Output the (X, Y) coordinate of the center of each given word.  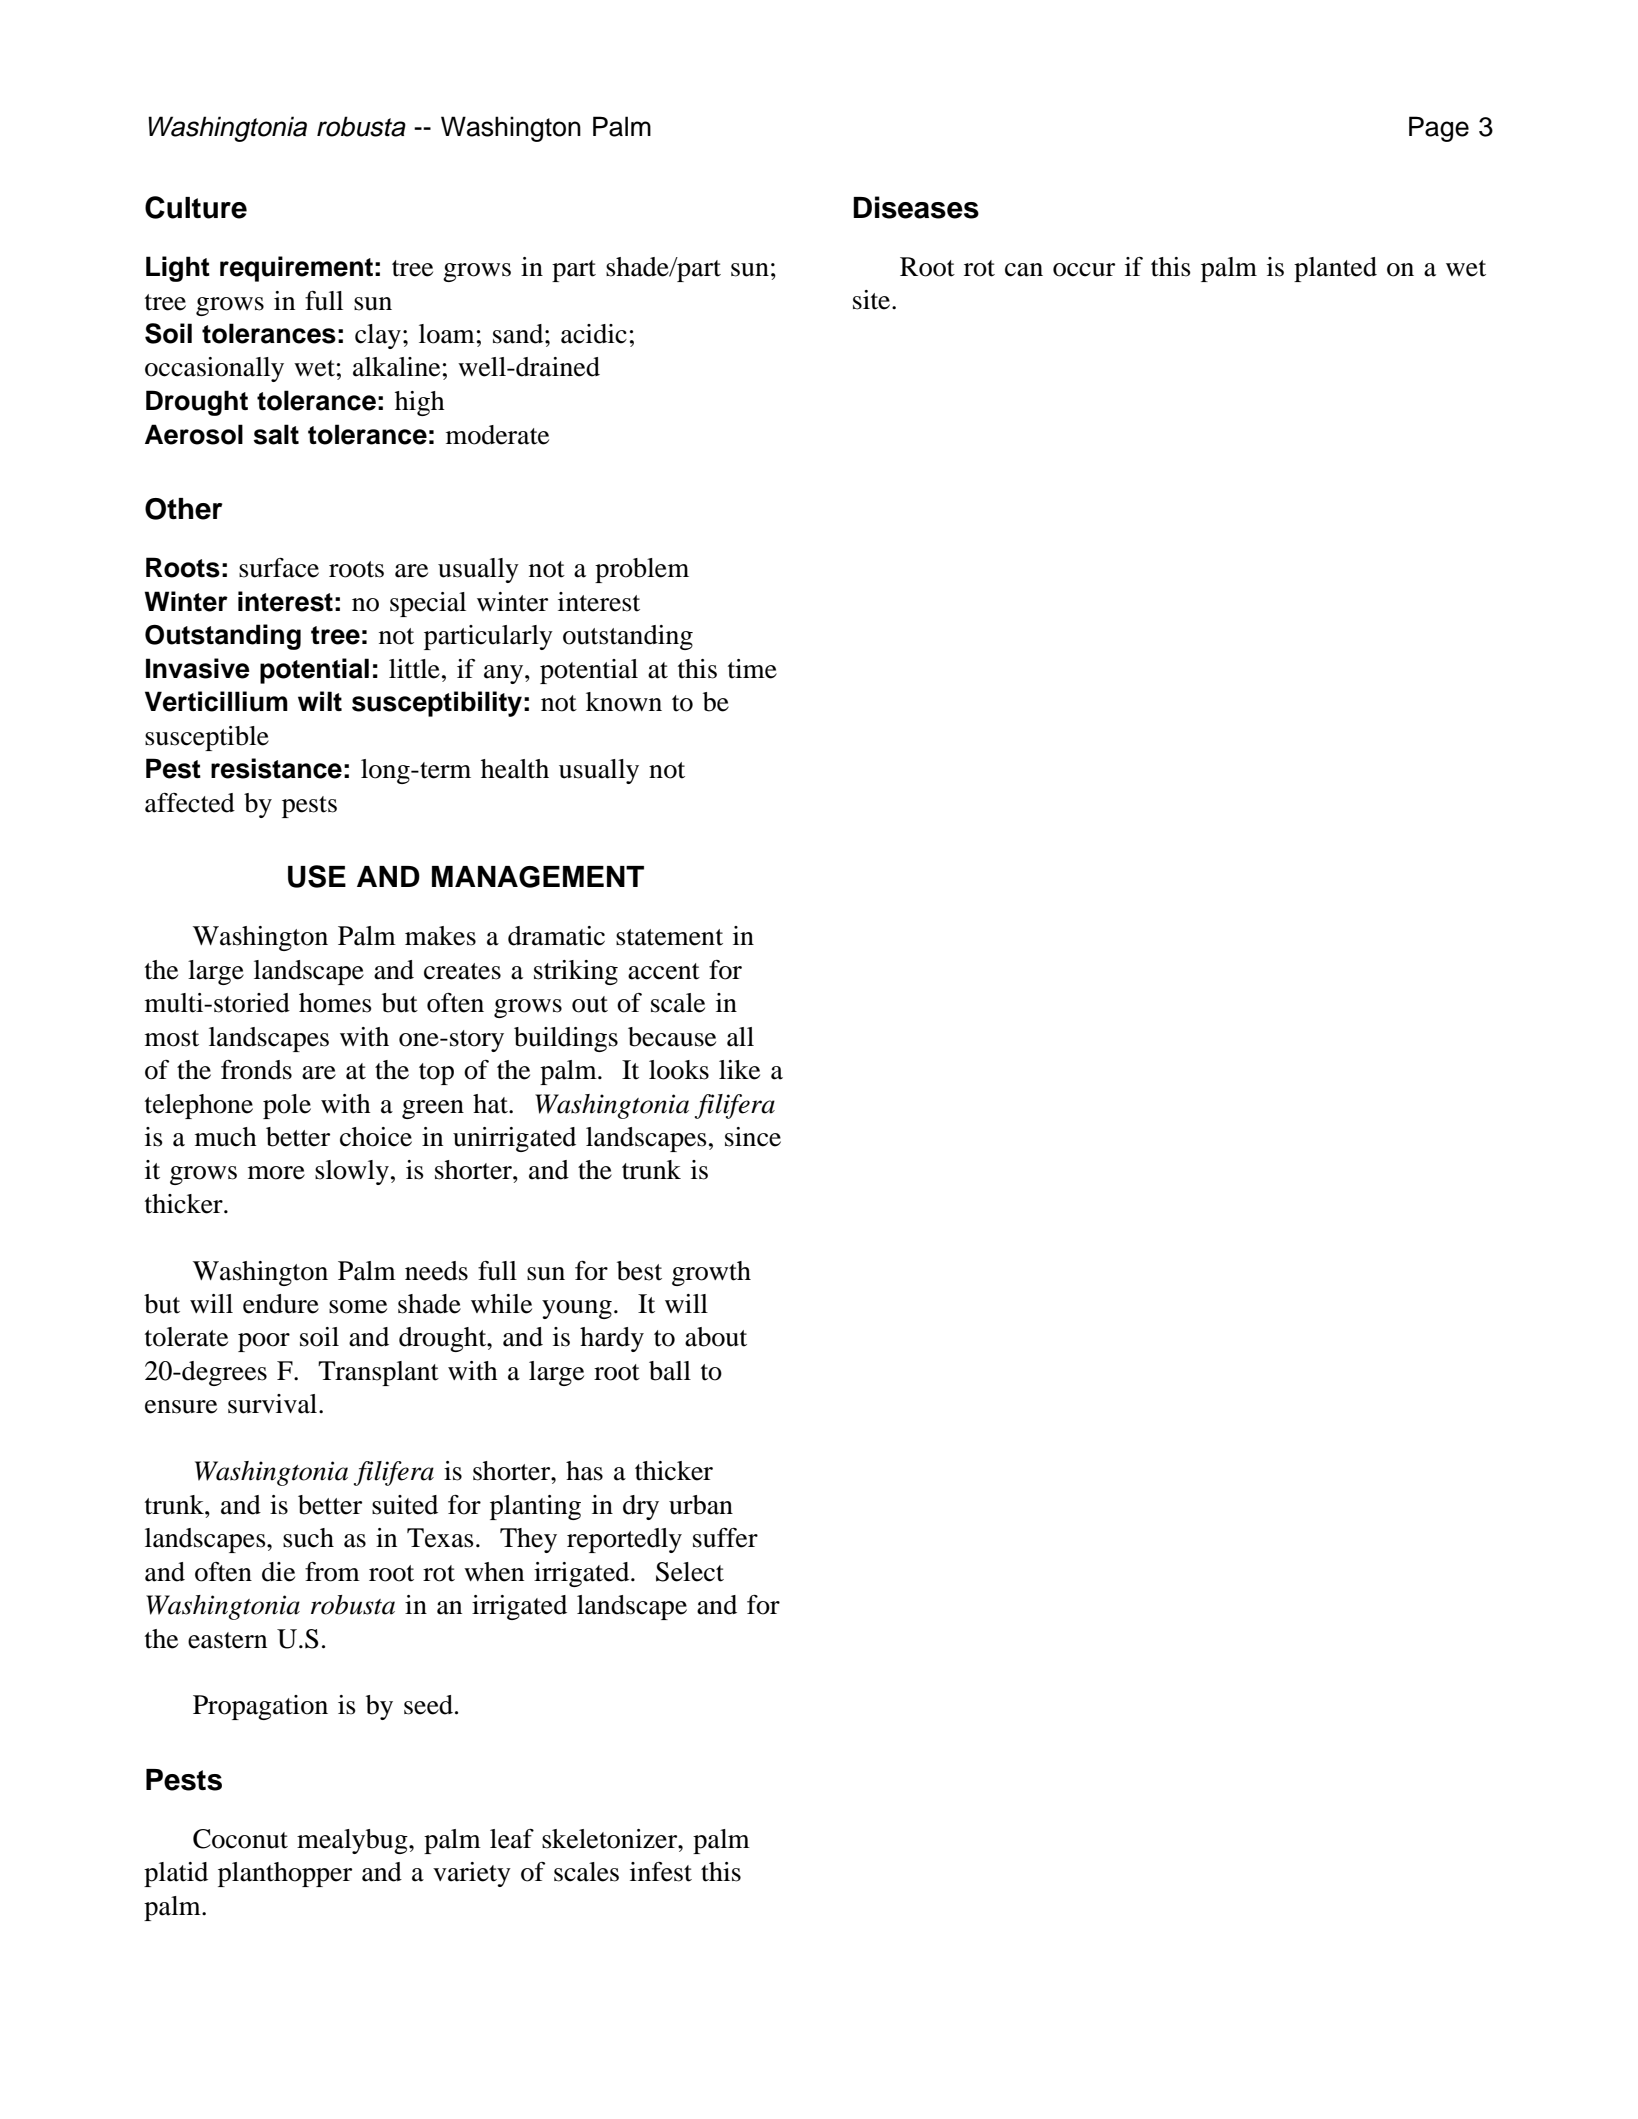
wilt (320, 701)
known (624, 702)
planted (1335, 269)
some (358, 1307)
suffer (725, 1538)
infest (661, 1872)
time (752, 669)
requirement (296, 269)
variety (472, 1874)
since (753, 1137)
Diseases (916, 207)
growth (711, 1273)
